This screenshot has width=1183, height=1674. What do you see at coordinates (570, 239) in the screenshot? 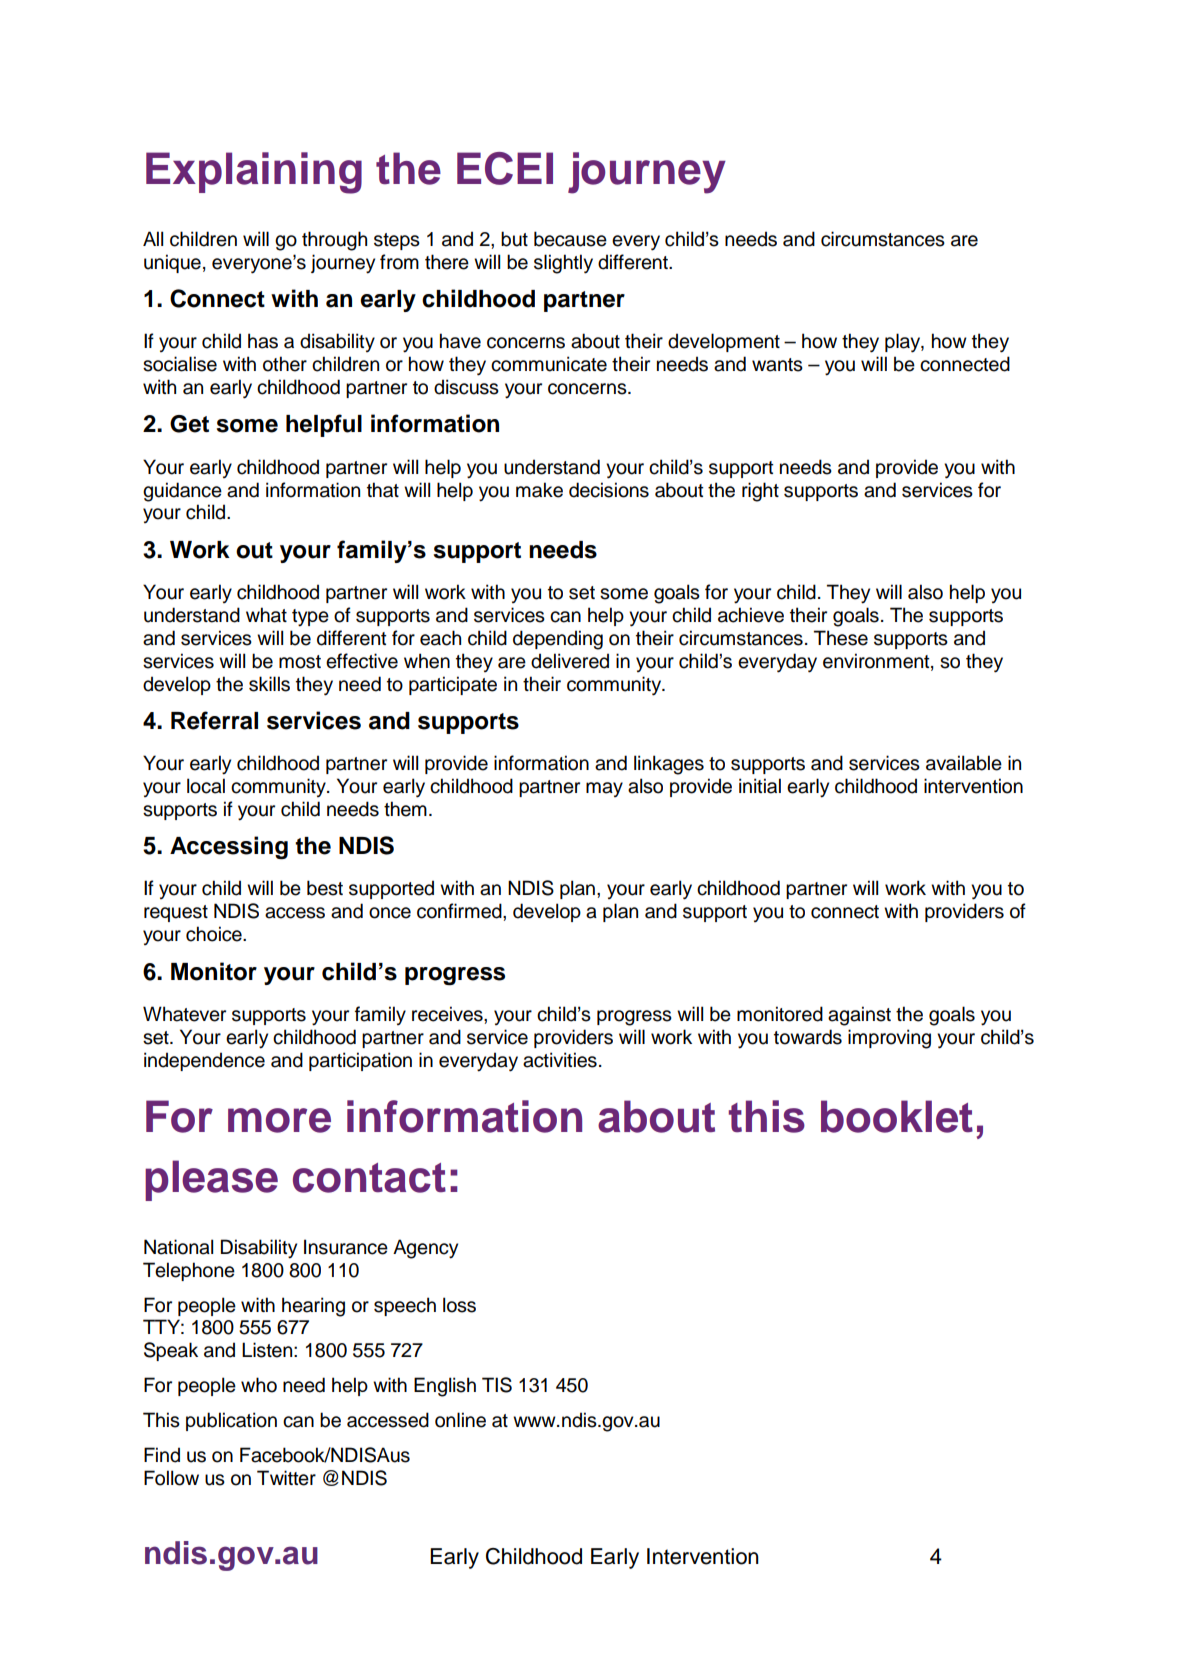
I see `because` at bounding box center [570, 239].
